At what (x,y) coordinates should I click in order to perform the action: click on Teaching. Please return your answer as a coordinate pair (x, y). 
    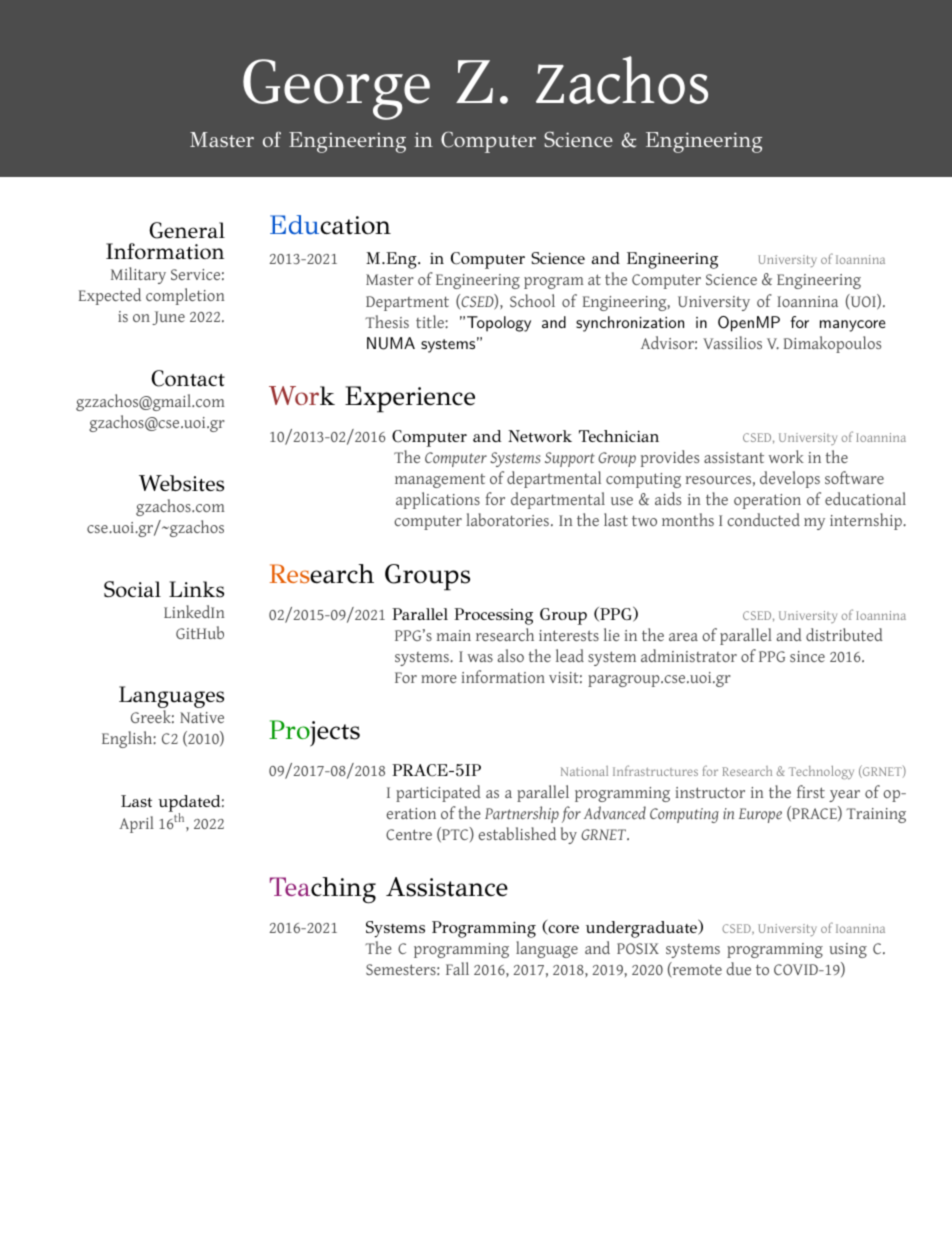
    Looking at the image, I should click on (323, 890).
